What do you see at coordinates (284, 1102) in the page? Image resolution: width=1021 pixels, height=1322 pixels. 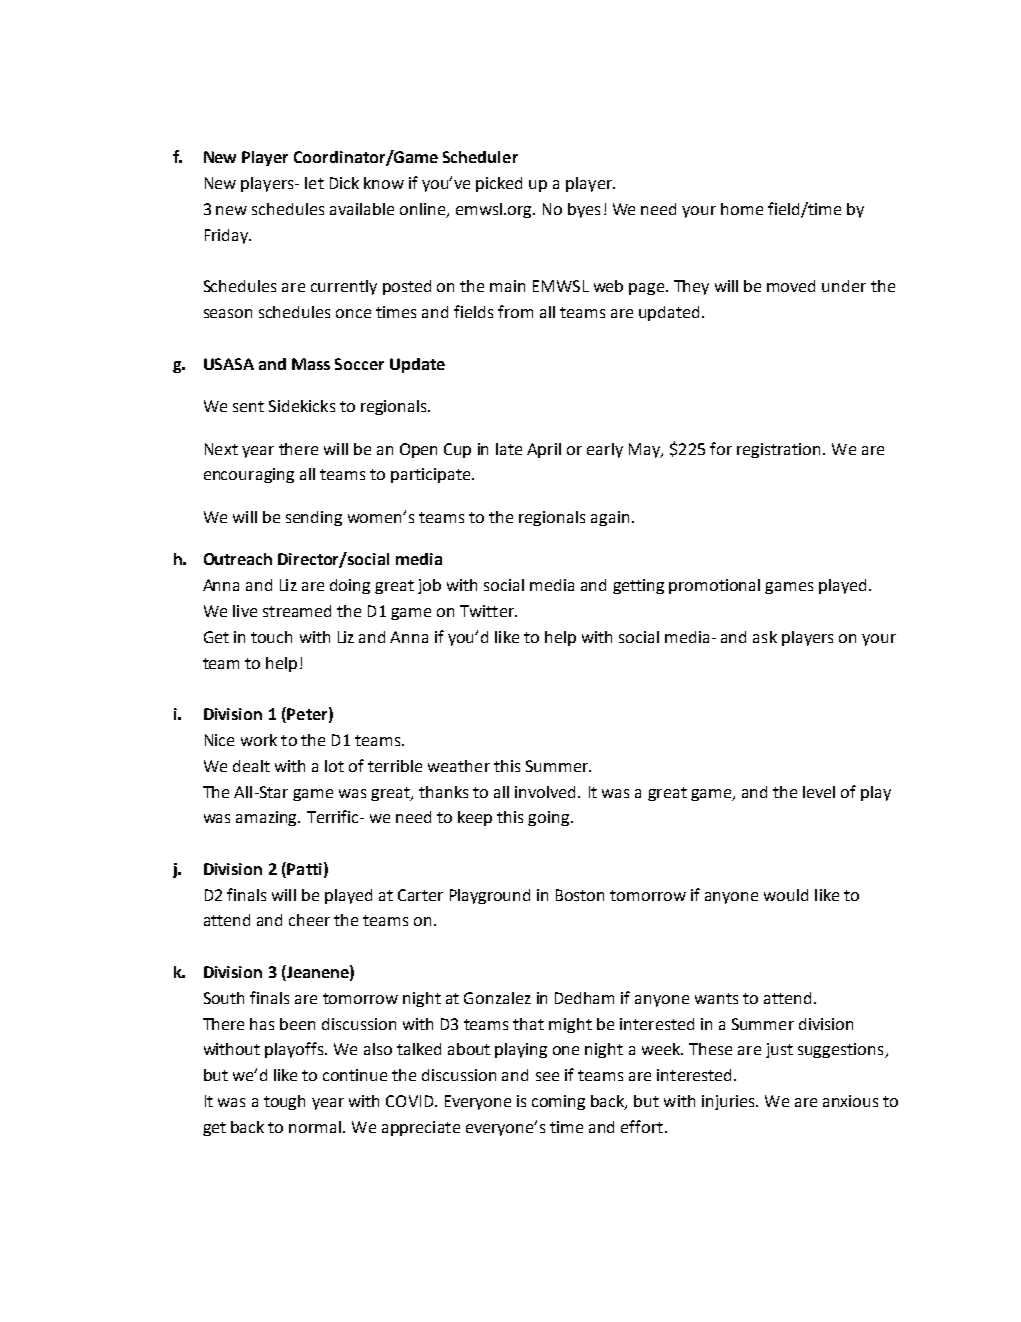 I see `tough` at bounding box center [284, 1102].
